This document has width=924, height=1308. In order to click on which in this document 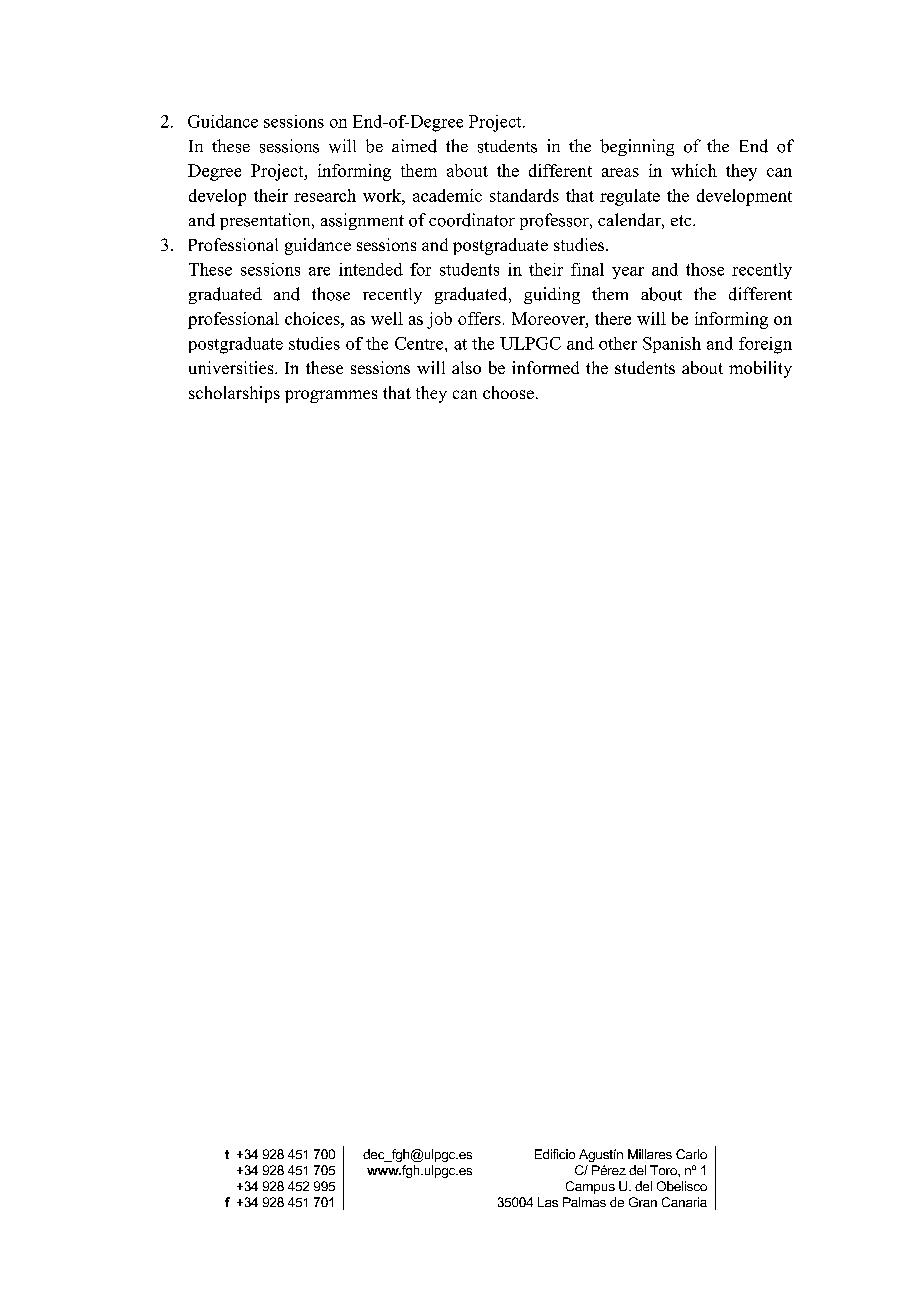, I will do `click(694, 170)`.
